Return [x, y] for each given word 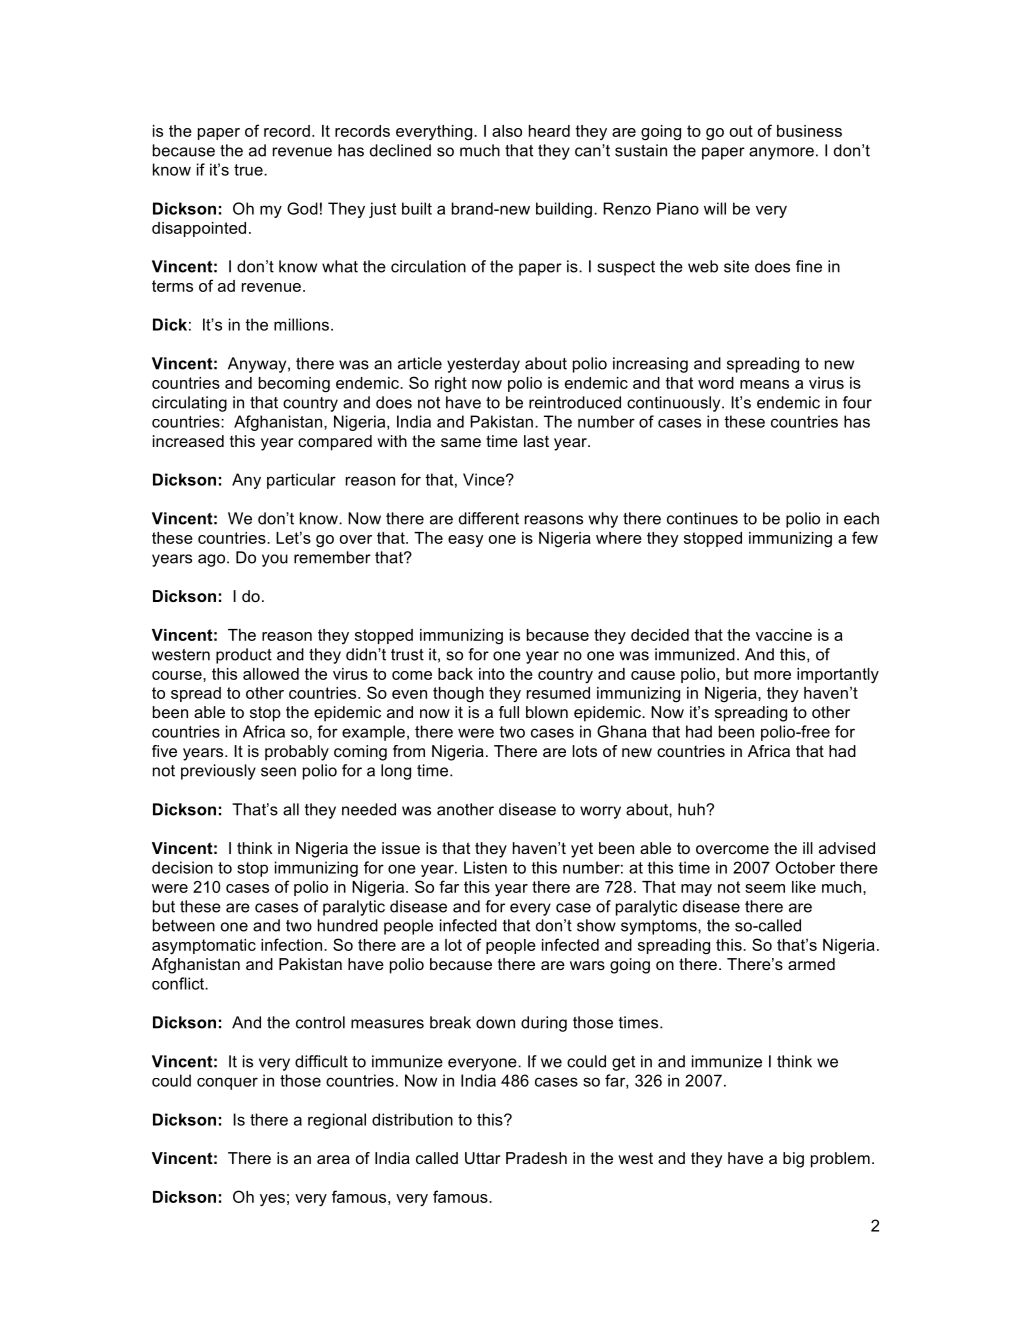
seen [278, 772]
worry [600, 812]
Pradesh [536, 1158]
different [489, 518]
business [809, 131]
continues [702, 518]
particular [301, 481]
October [805, 867]
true [249, 170]
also [507, 131]
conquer [227, 1083]
